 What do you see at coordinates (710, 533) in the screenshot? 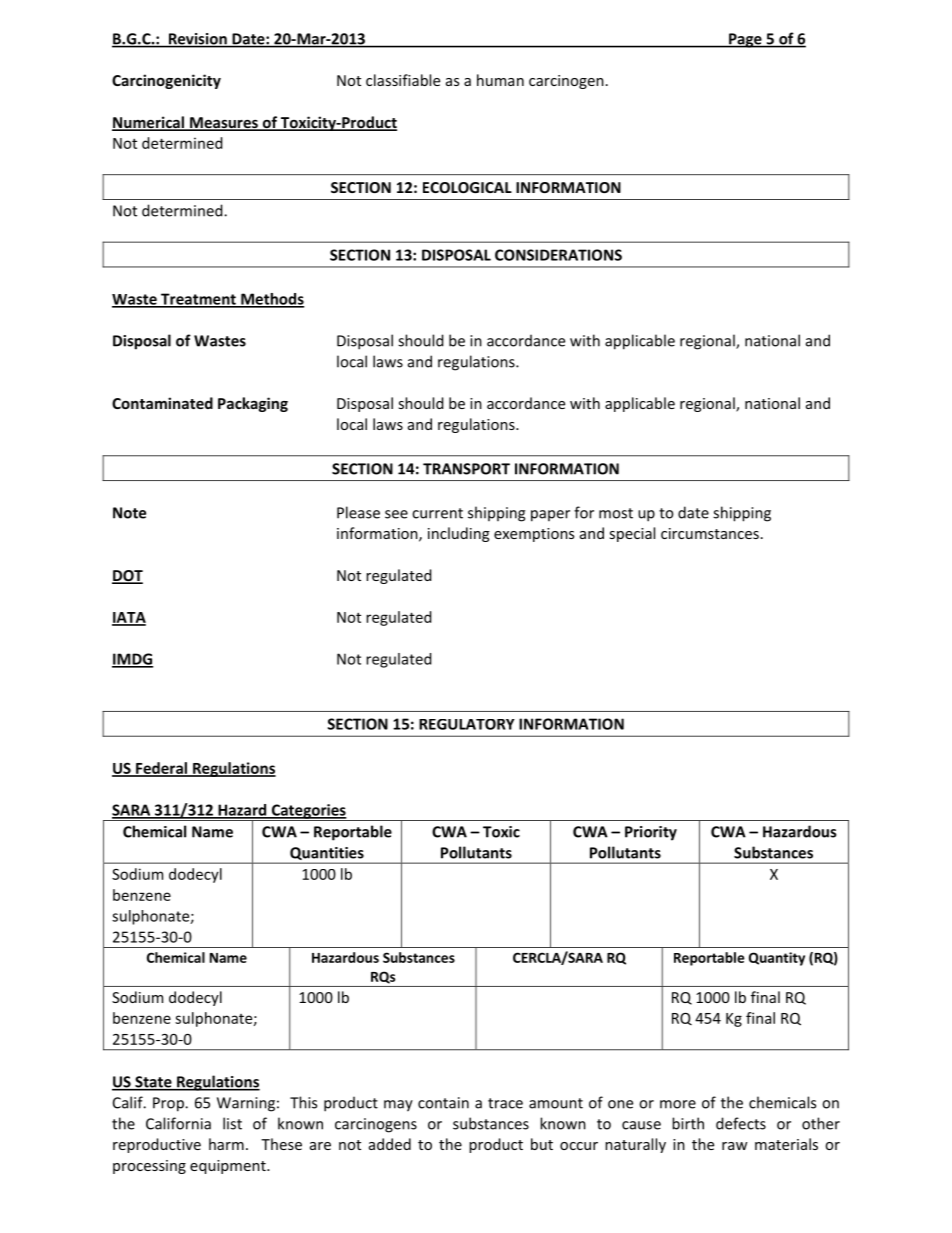
I see `circumstances` at bounding box center [710, 533].
